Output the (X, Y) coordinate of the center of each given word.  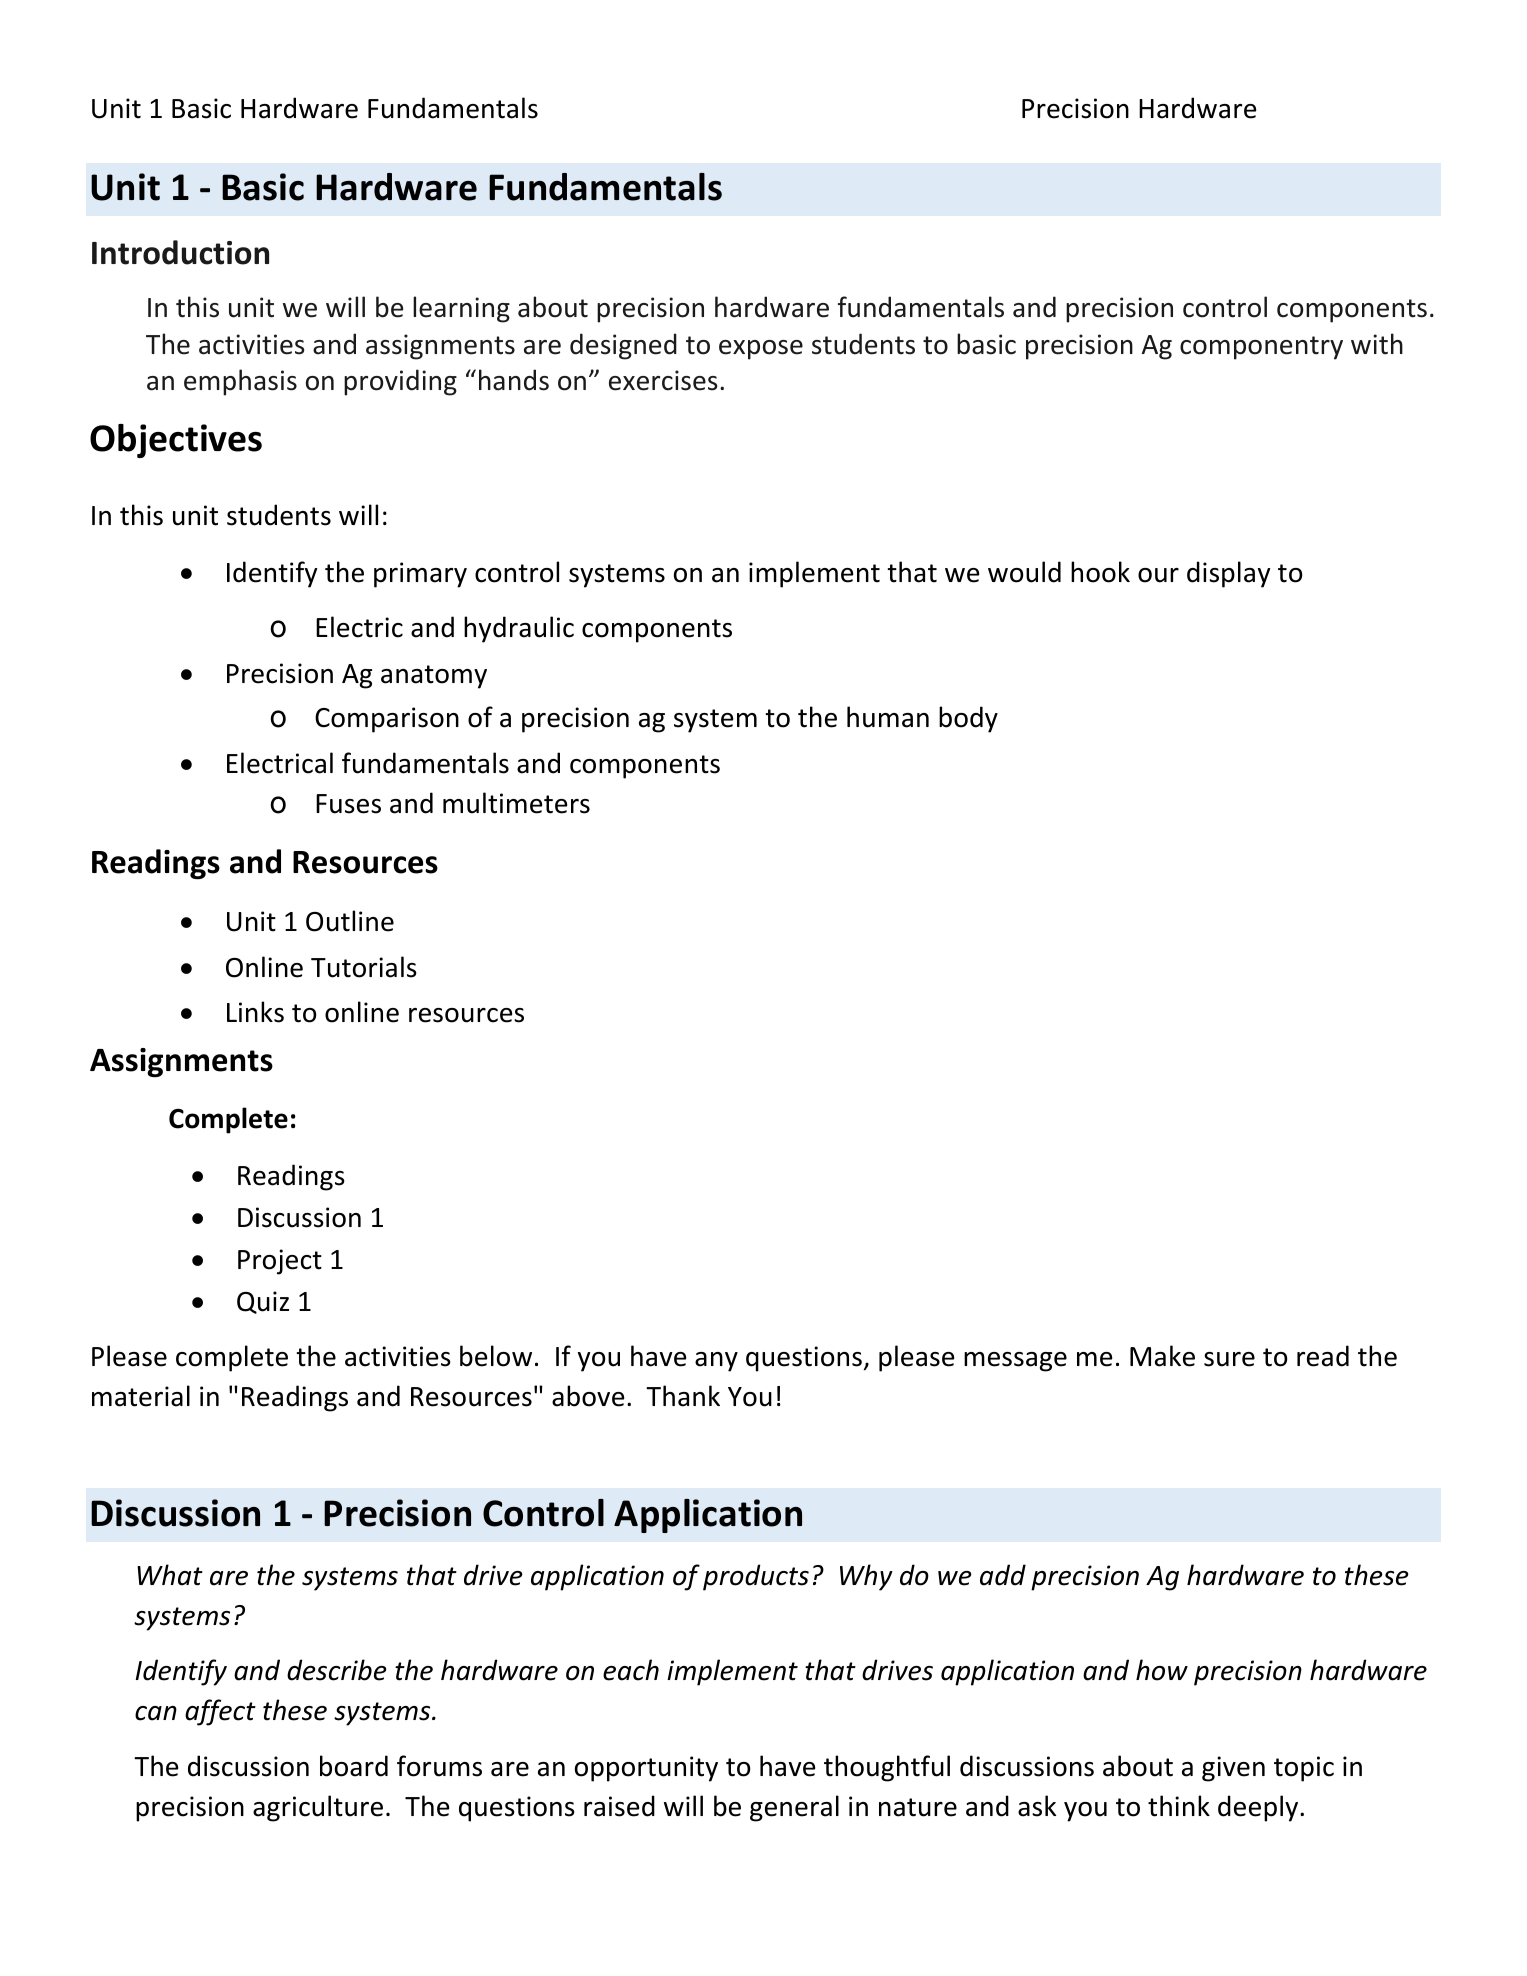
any (716, 1362)
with (1377, 344)
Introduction (180, 252)
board (354, 1766)
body (968, 719)
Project (280, 1262)
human (888, 717)
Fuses (348, 804)
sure (1229, 1359)
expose (761, 350)
